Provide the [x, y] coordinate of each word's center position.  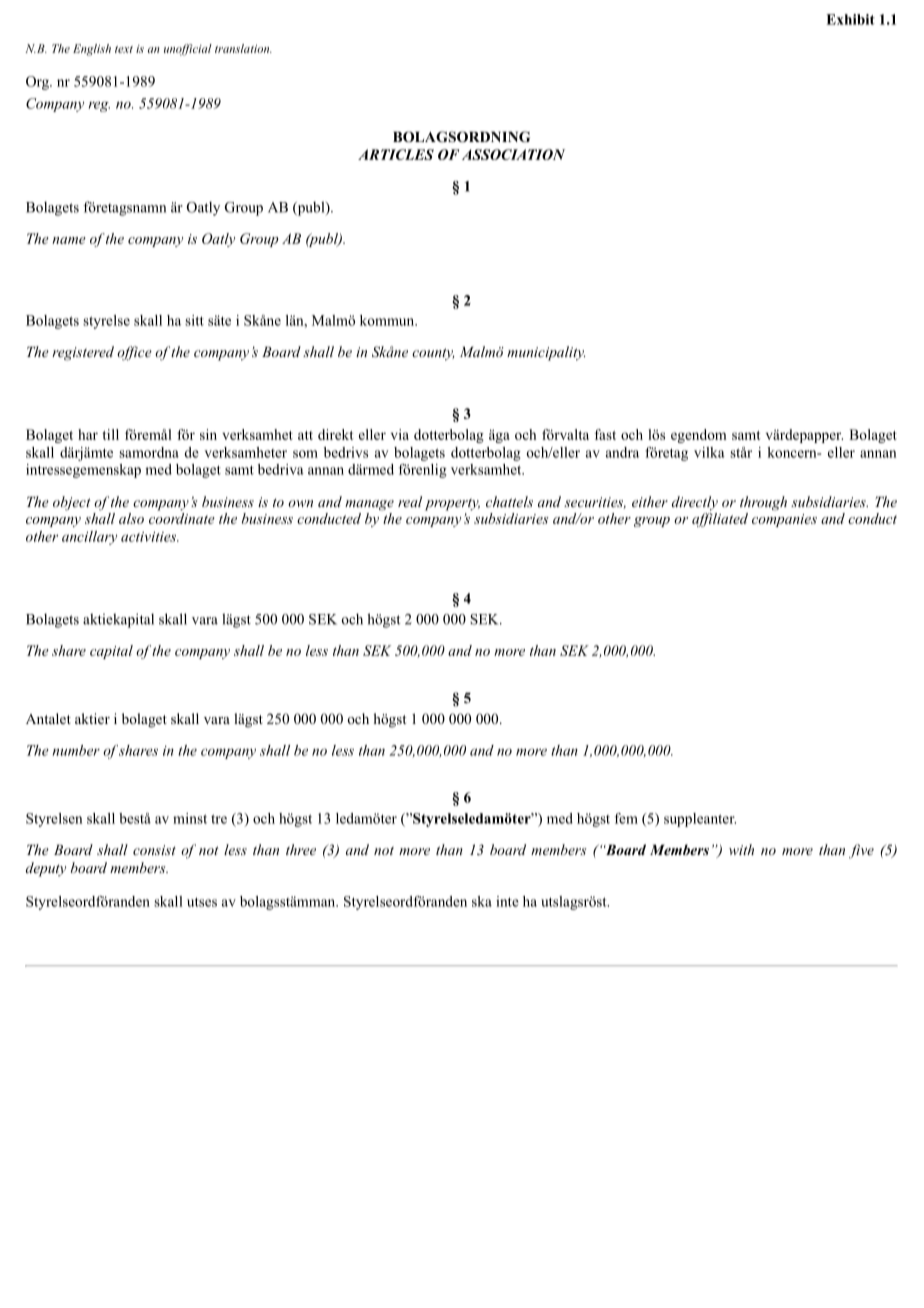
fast [605, 434]
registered [83, 353]
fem [626, 818]
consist [154, 850]
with [741, 849]
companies [784, 520]
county [433, 354]
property [452, 504]
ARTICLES [396, 154]
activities [150, 537]
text [124, 49]
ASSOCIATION [513, 154]
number [76, 750]
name [69, 240]
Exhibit [850, 19]
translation [243, 48]
